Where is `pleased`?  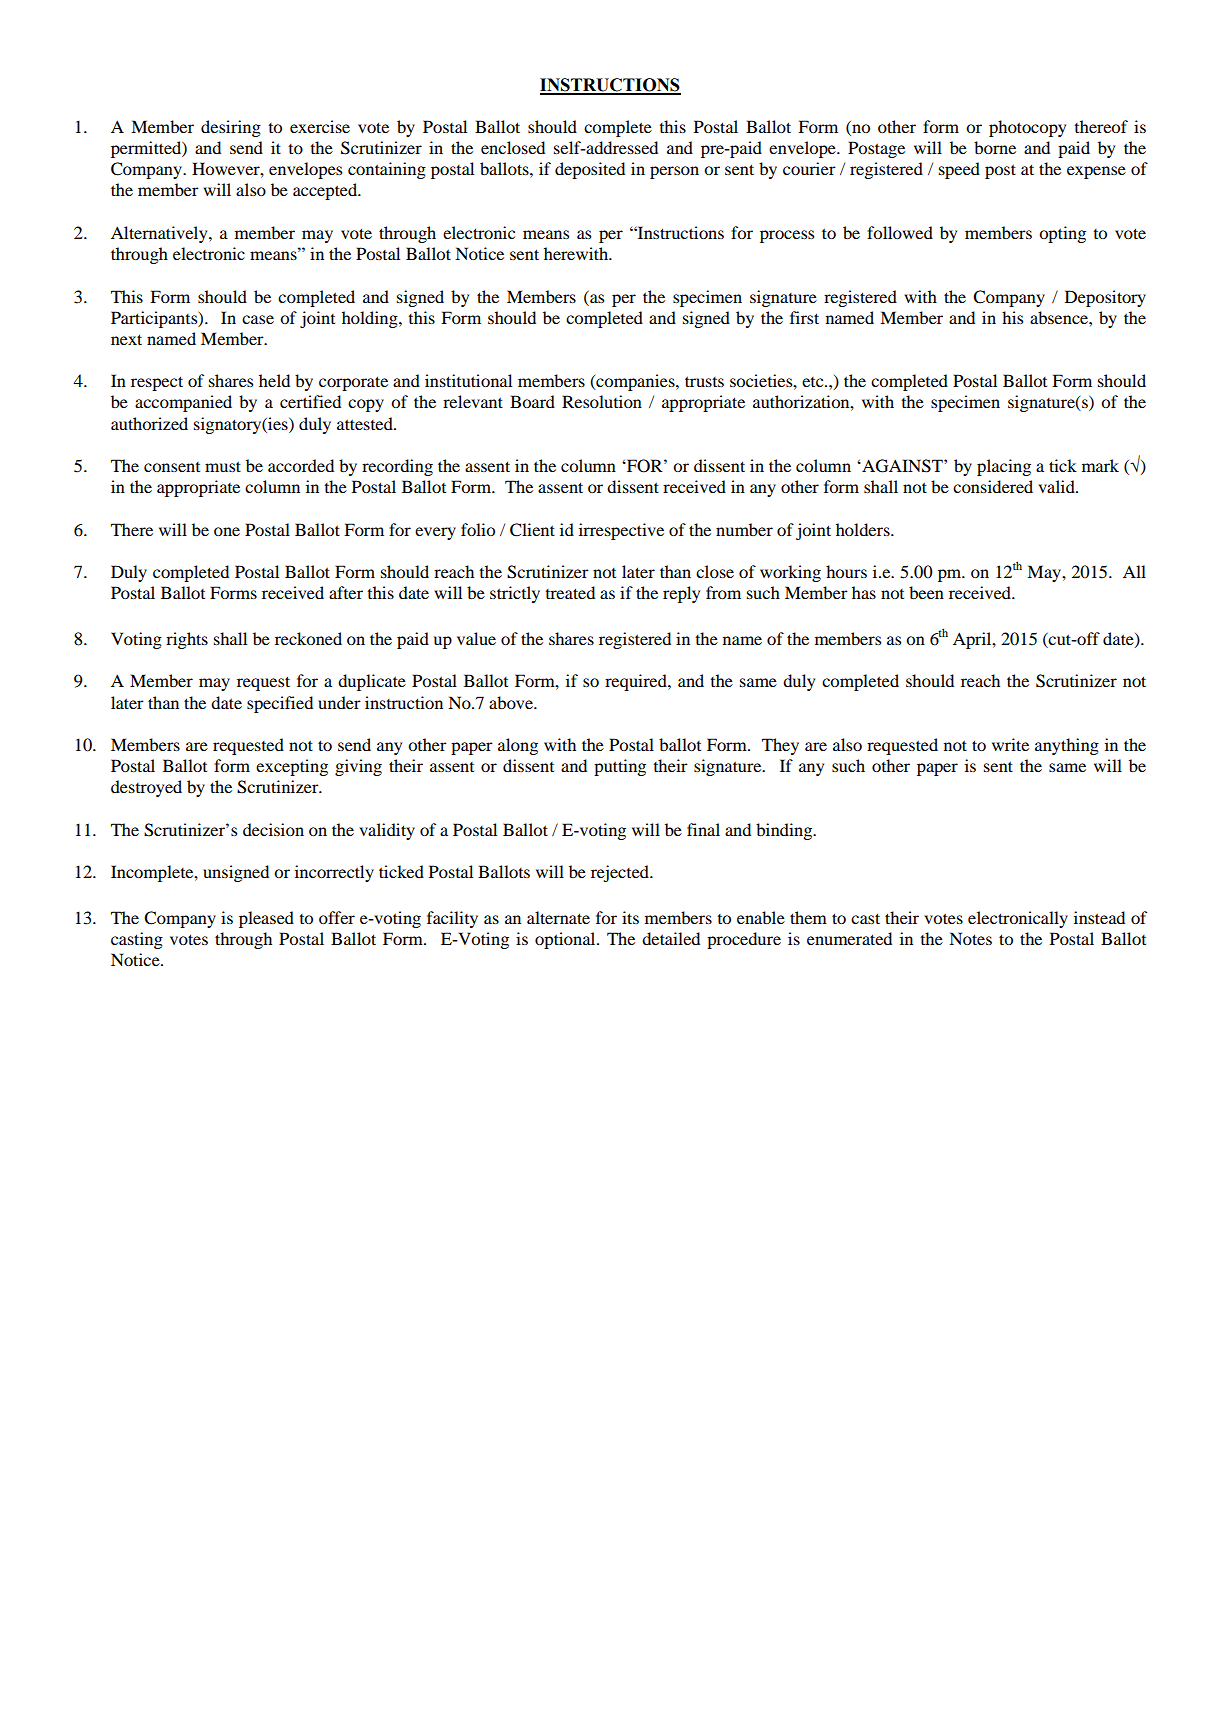 pleased is located at coordinates (266, 919).
